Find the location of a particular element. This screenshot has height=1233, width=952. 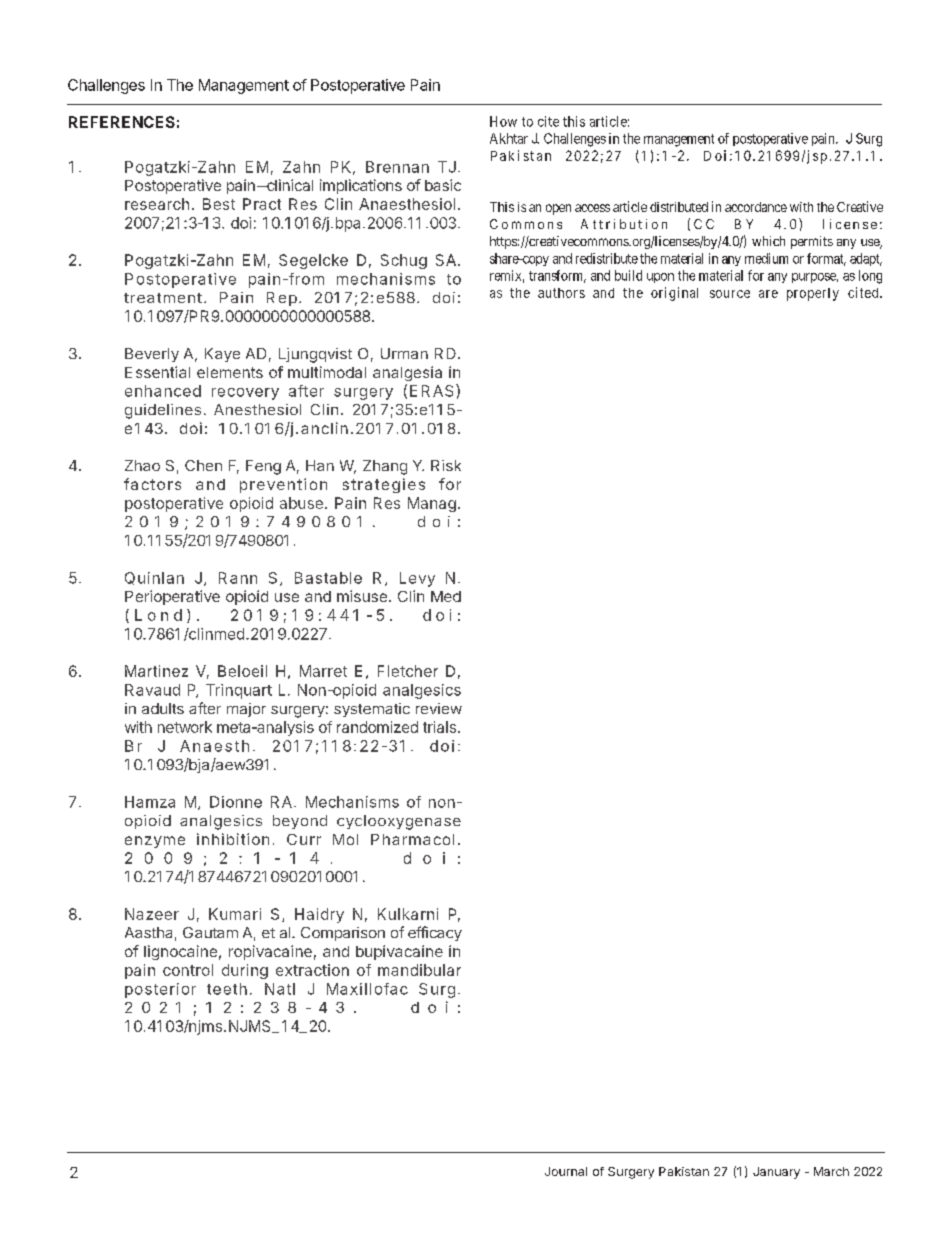

properly is located at coordinates (813, 294).
